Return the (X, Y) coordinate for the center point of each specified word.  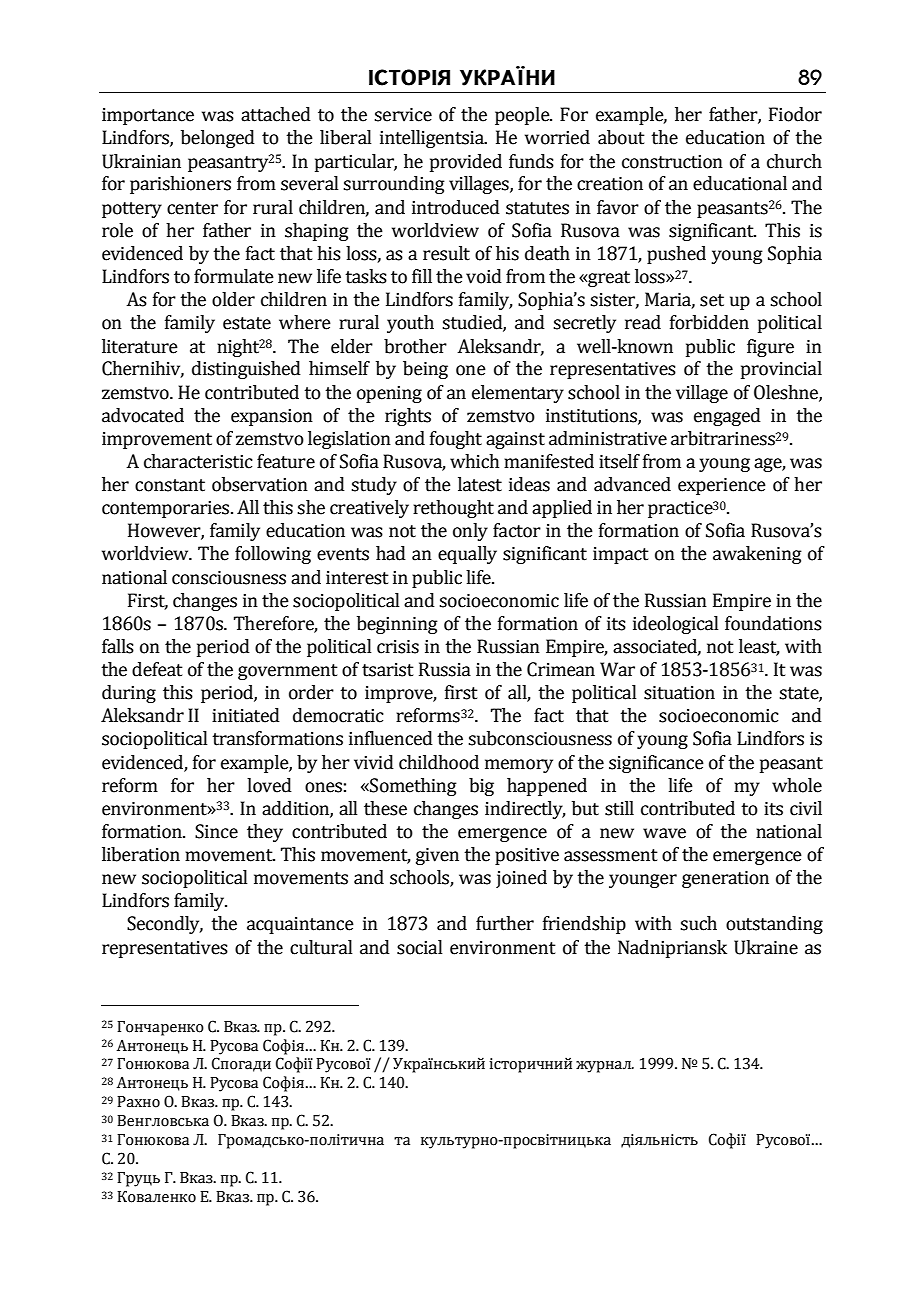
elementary (518, 394)
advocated (143, 415)
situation (679, 693)
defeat (157, 669)
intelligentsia (433, 139)
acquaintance (300, 925)
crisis (398, 647)
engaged (727, 417)
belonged (218, 139)
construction (672, 162)
